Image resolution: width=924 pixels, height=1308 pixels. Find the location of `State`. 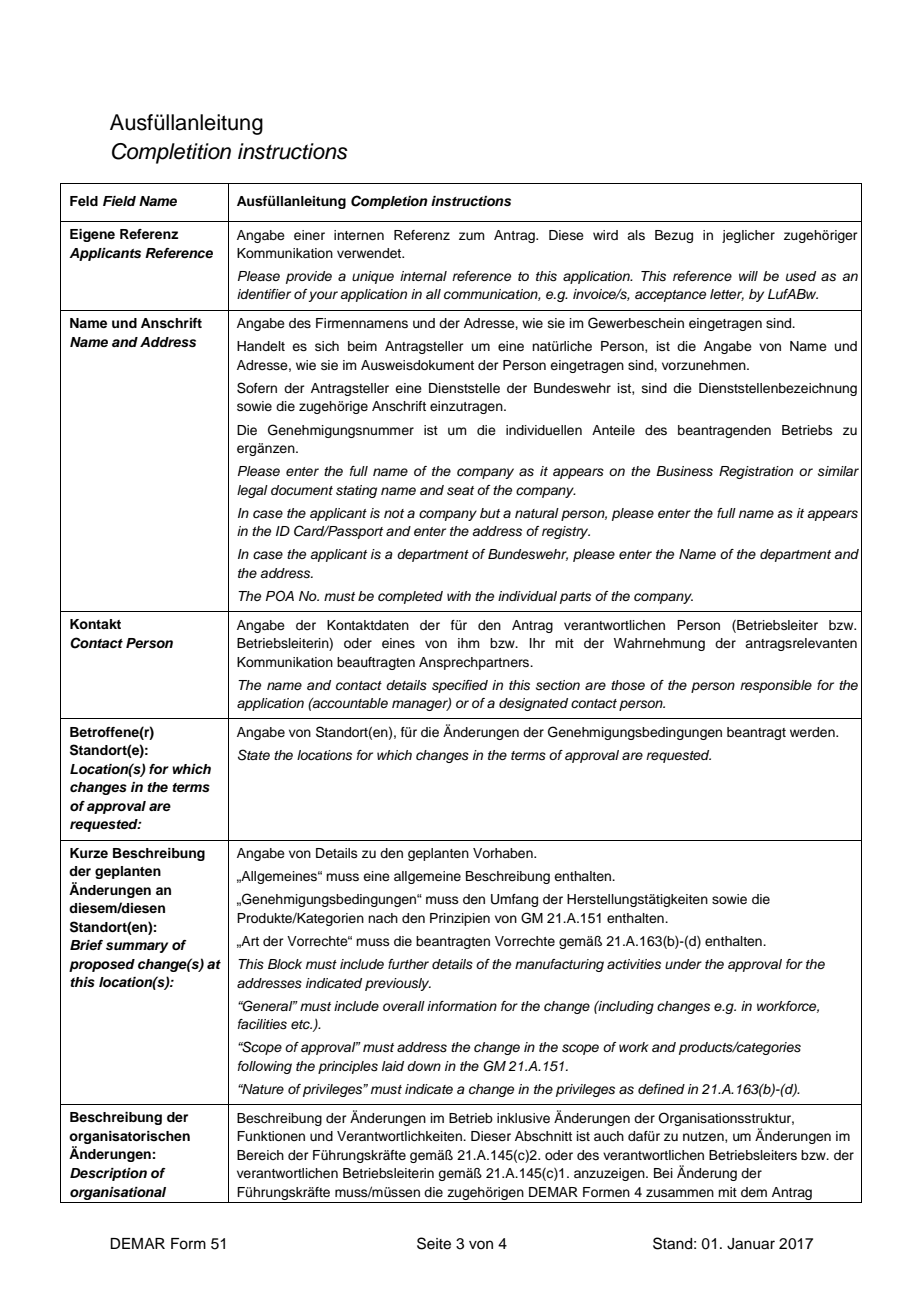

State is located at coordinates (254, 755).
